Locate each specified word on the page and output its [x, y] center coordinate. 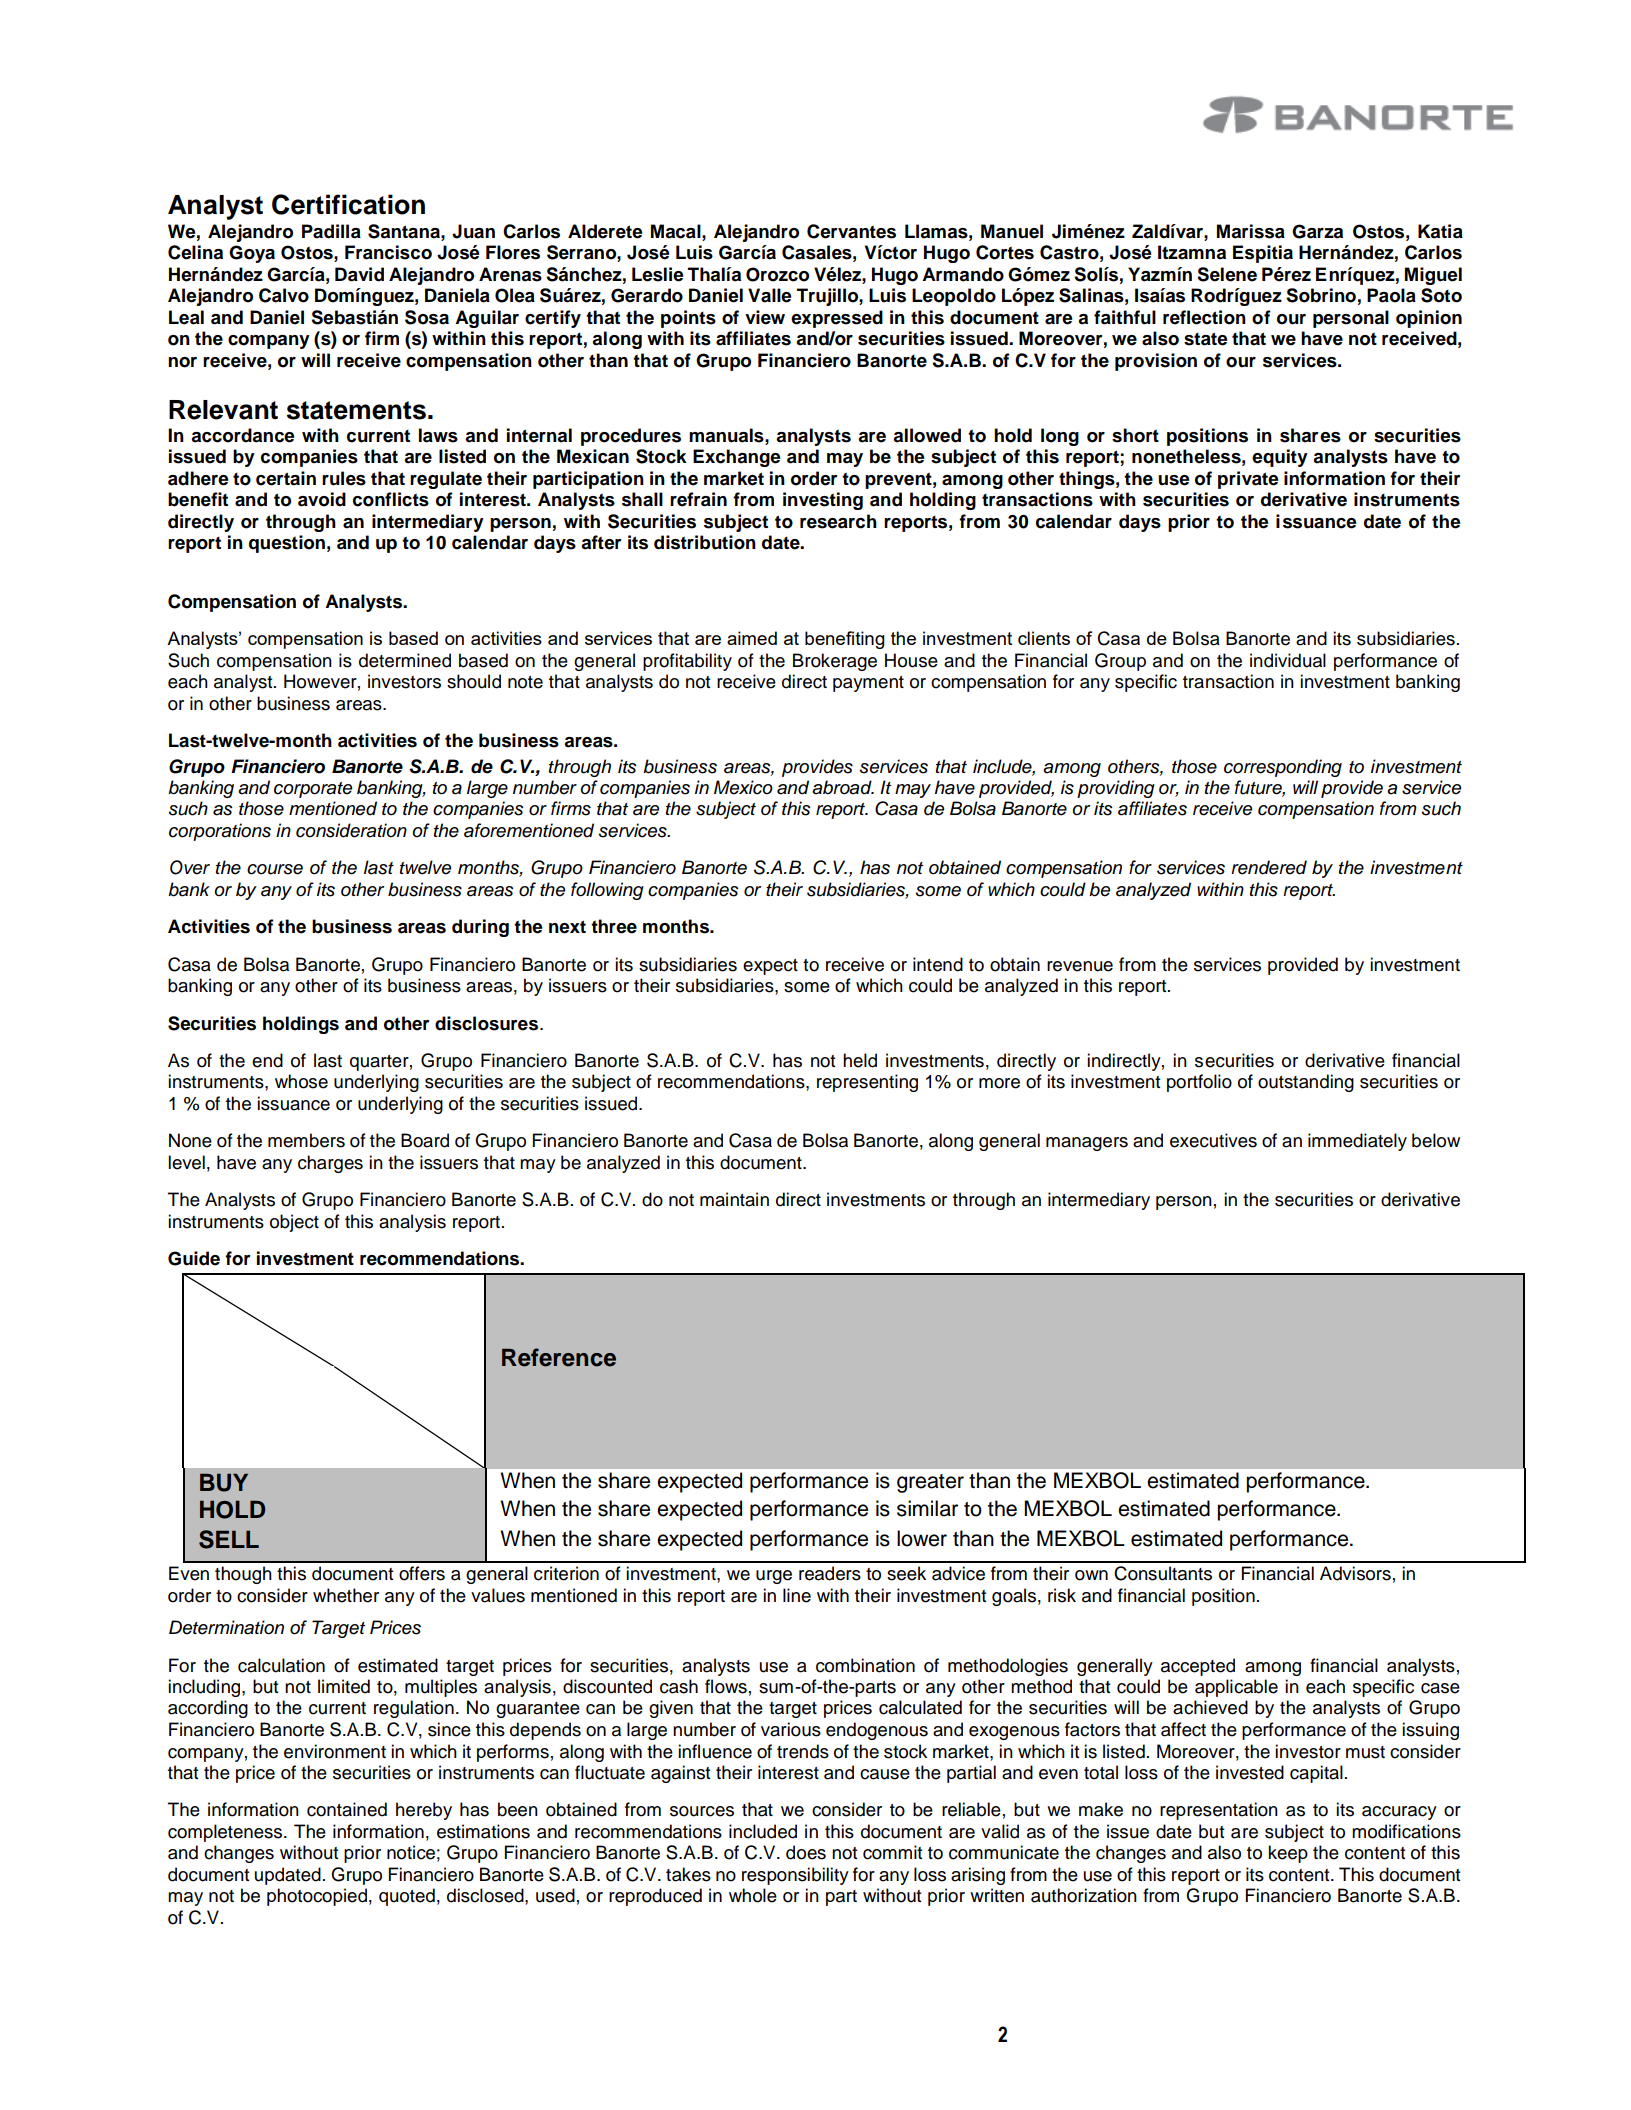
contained [347, 1809]
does [806, 1852]
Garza [1317, 231]
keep [1288, 1854]
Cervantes [851, 231]
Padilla [331, 231]
